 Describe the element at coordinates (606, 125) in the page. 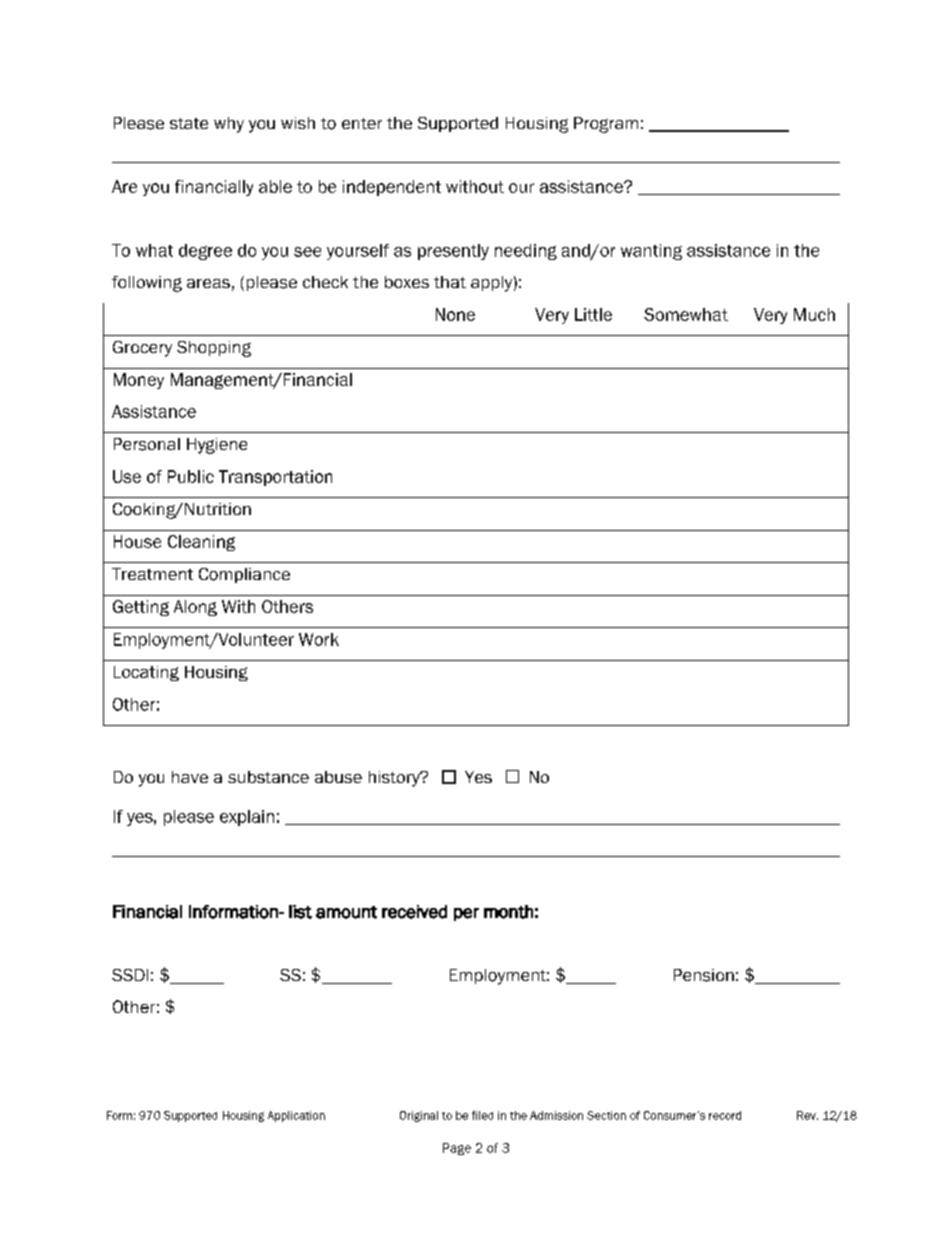

I see `Program` at that location.
